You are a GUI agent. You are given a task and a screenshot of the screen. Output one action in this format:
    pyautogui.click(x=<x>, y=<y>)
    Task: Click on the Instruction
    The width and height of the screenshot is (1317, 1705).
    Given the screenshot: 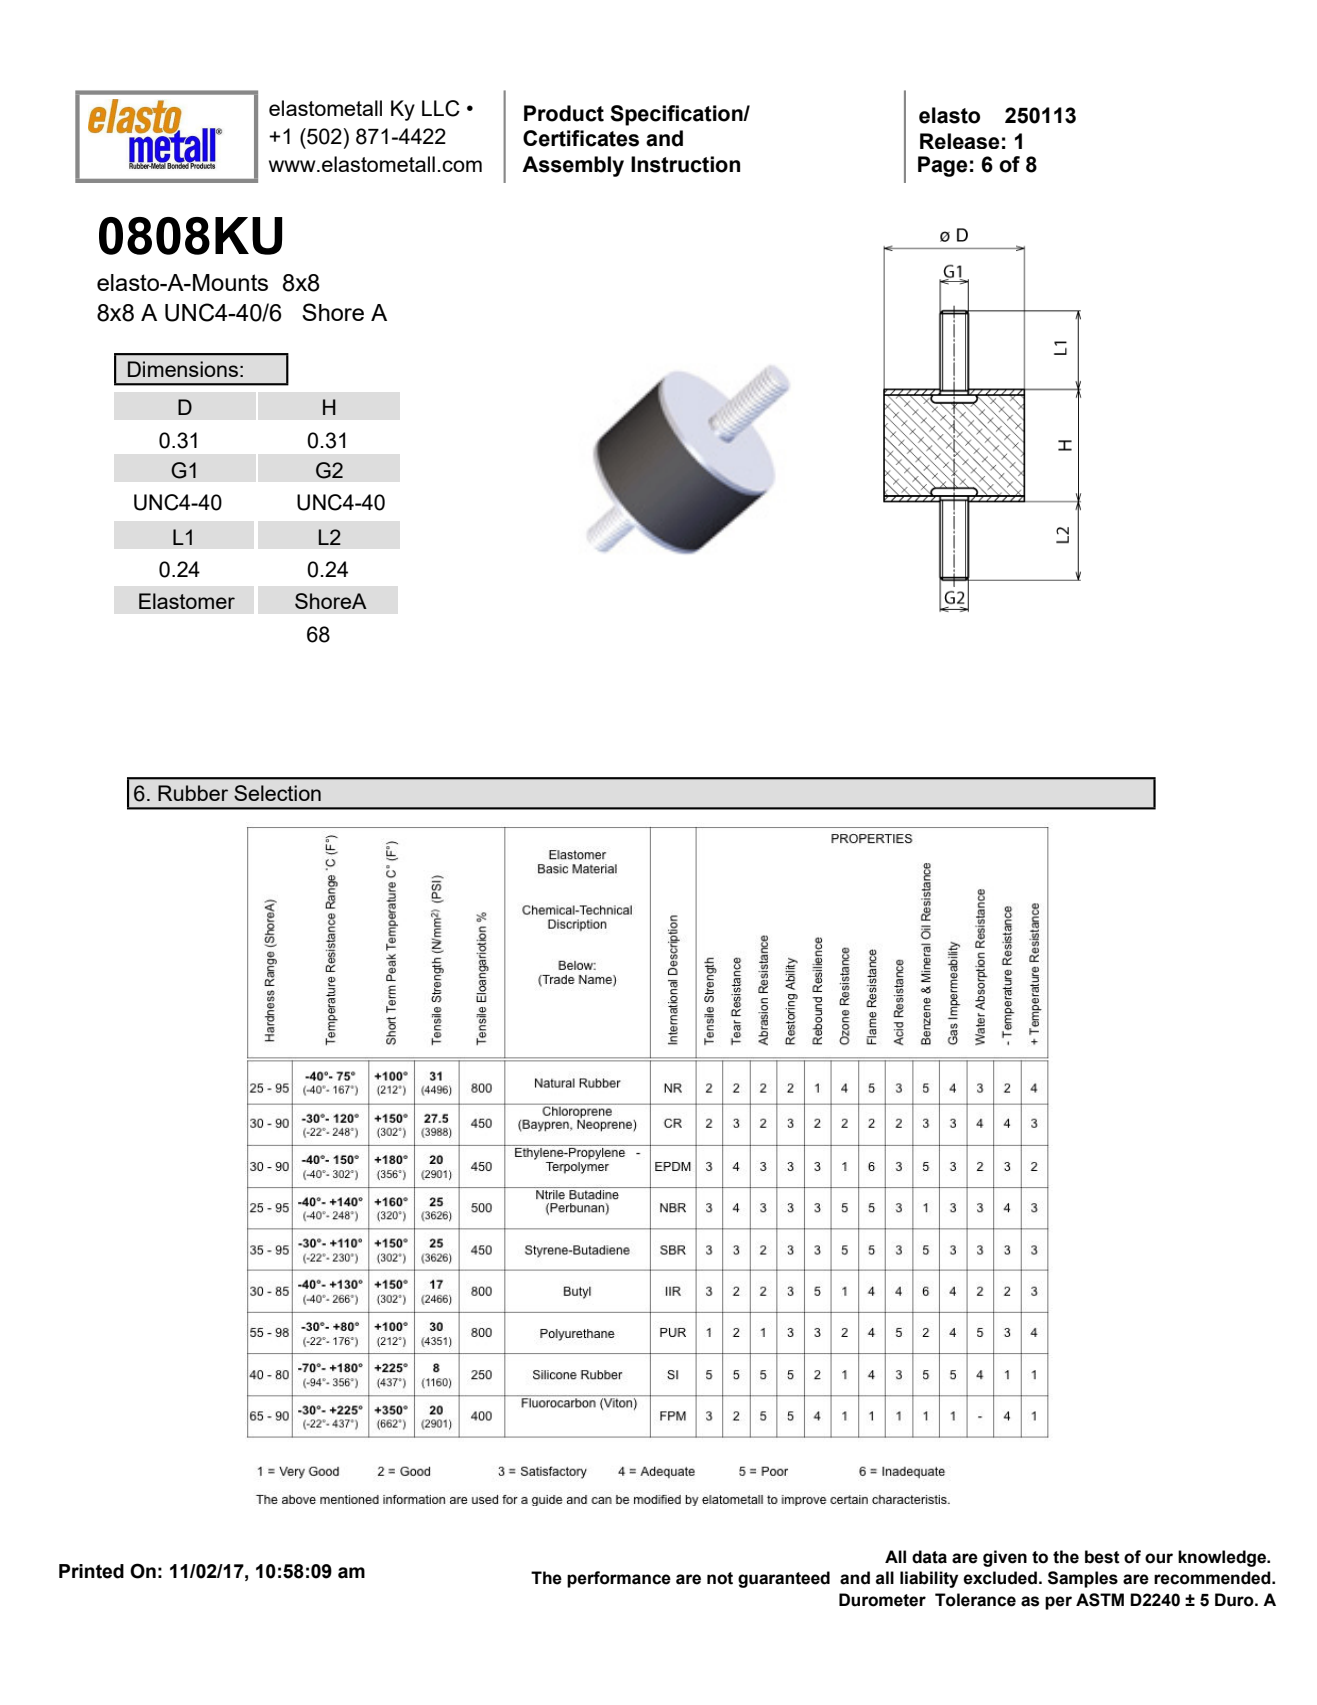 What is the action you would take?
    pyautogui.click(x=685, y=164)
